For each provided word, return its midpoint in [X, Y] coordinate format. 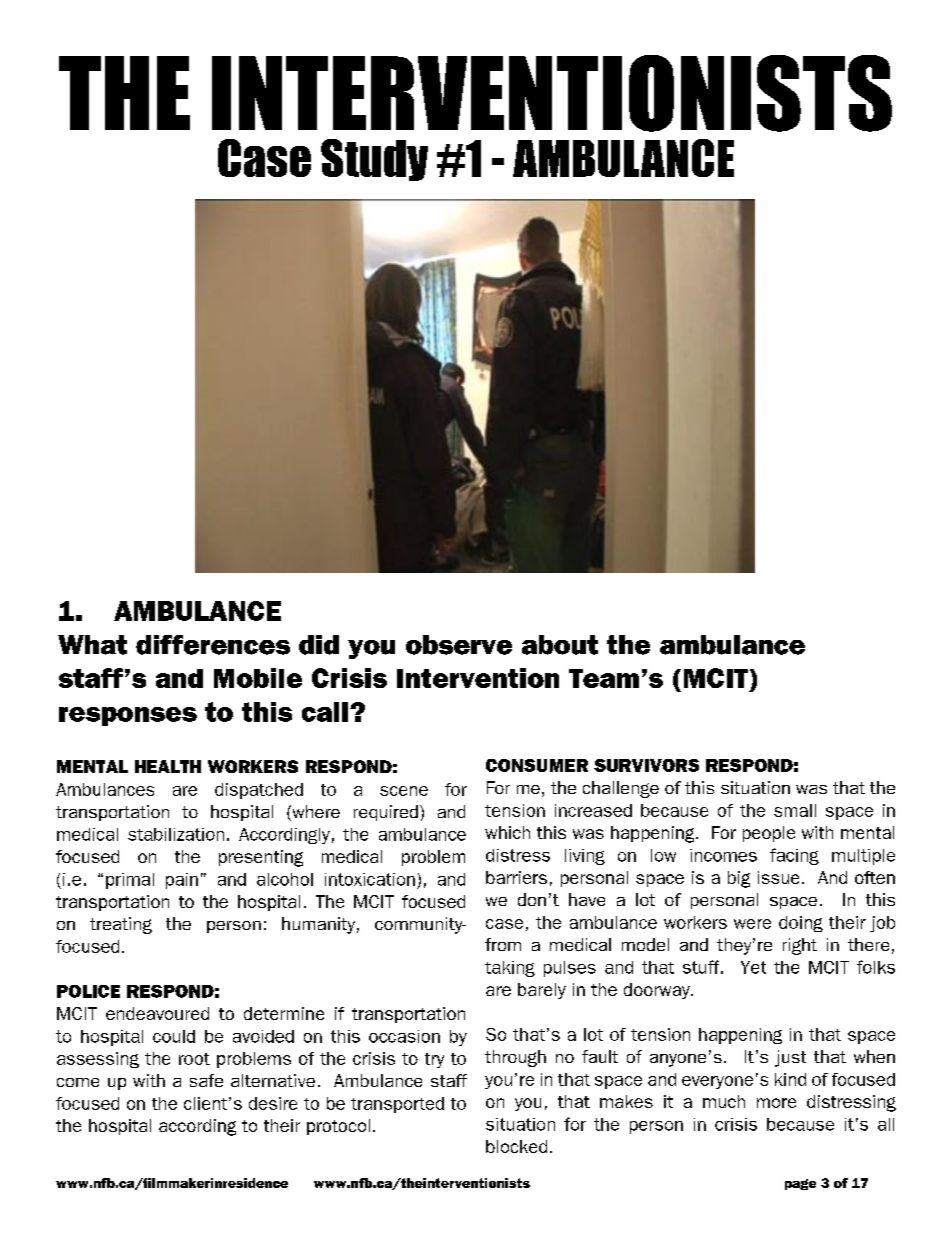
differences [213, 645]
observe [459, 645]
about [560, 645]
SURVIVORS [646, 765]
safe [206, 1080]
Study [374, 160]
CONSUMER [537, 765]
